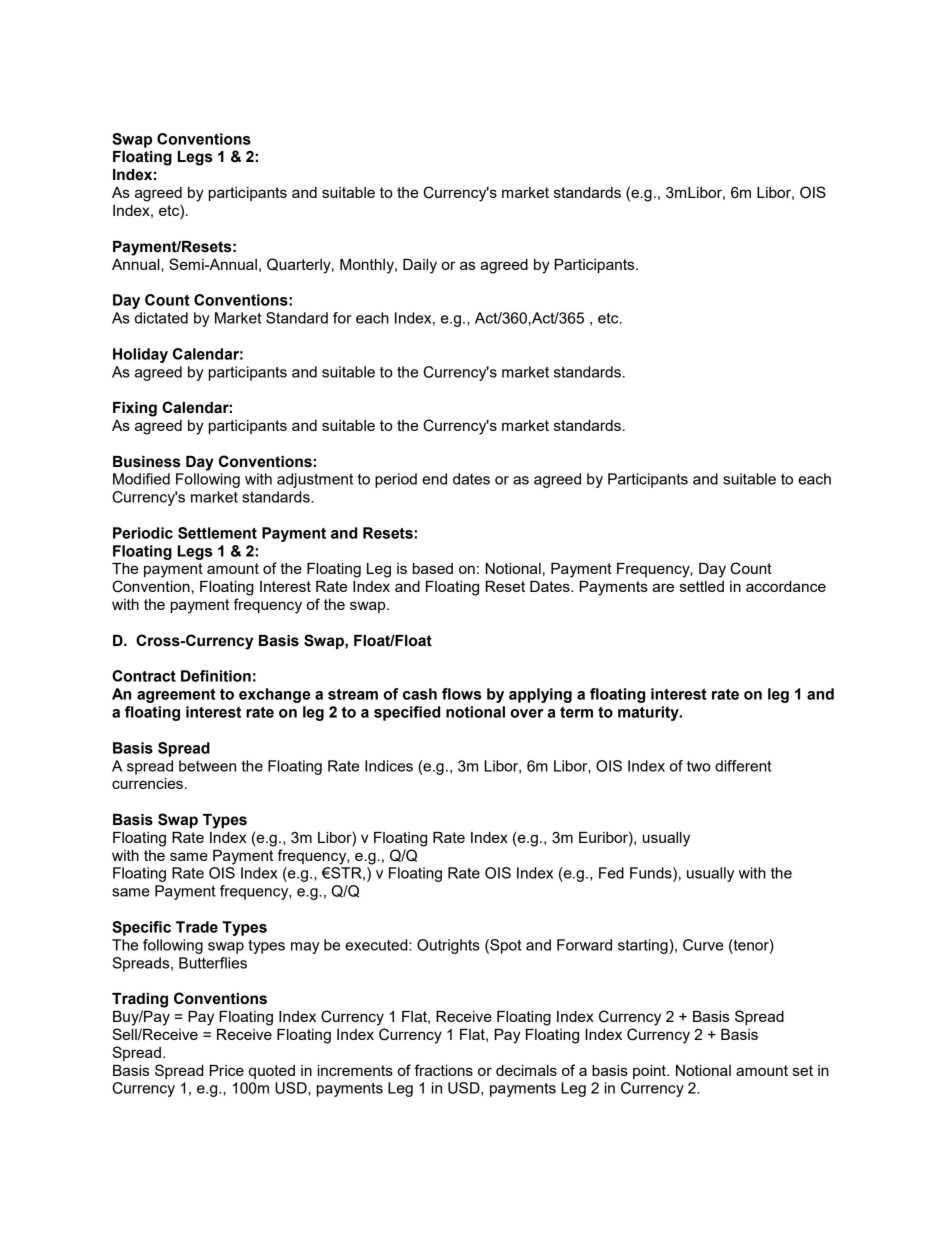 Image resolution: width=952 pixels, height=1233 pixels. I want to click on fractions, so click(444, 1070).
